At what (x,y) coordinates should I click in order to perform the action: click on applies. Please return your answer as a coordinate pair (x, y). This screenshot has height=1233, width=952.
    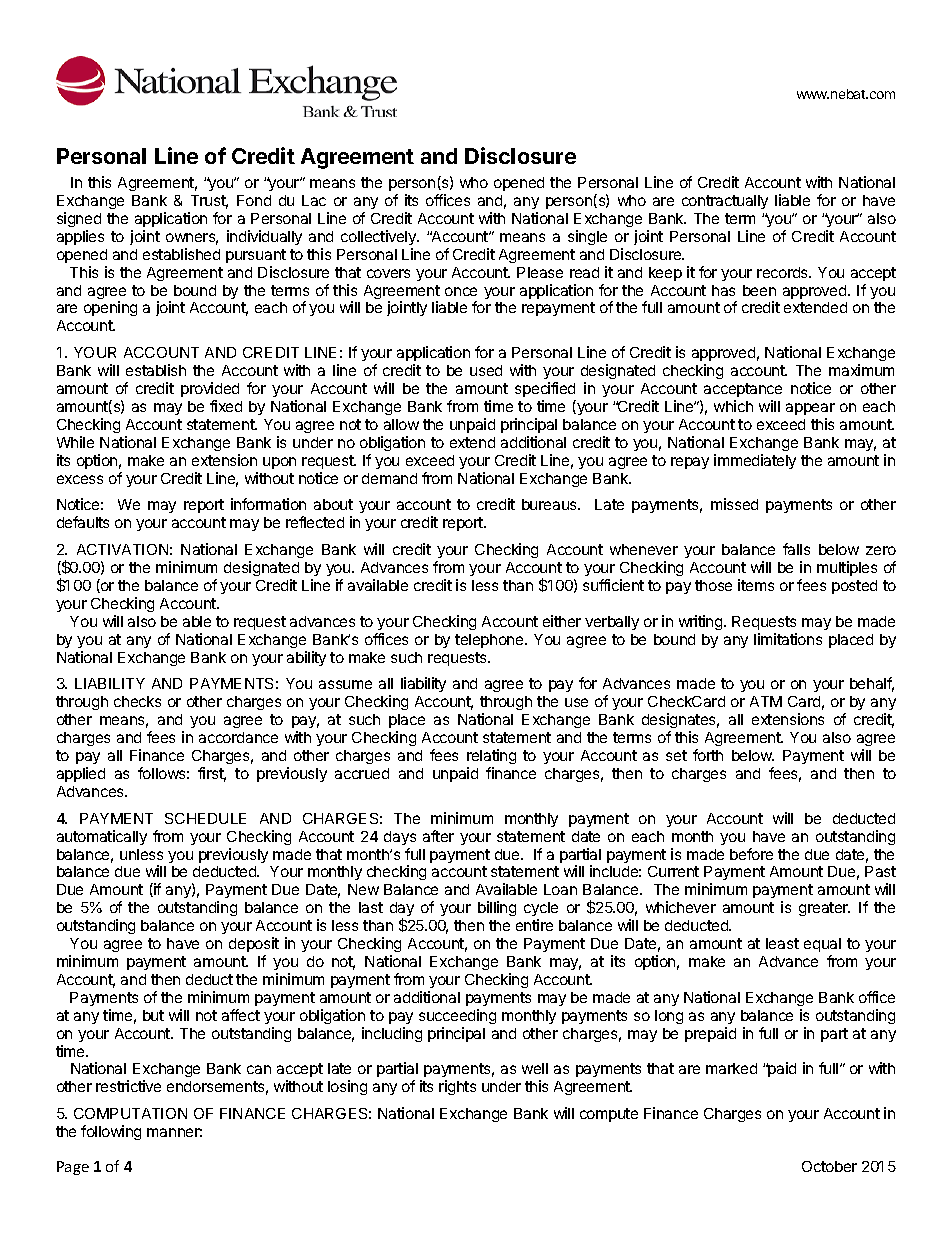
    Looking at the image, I should click on (80, 237).
